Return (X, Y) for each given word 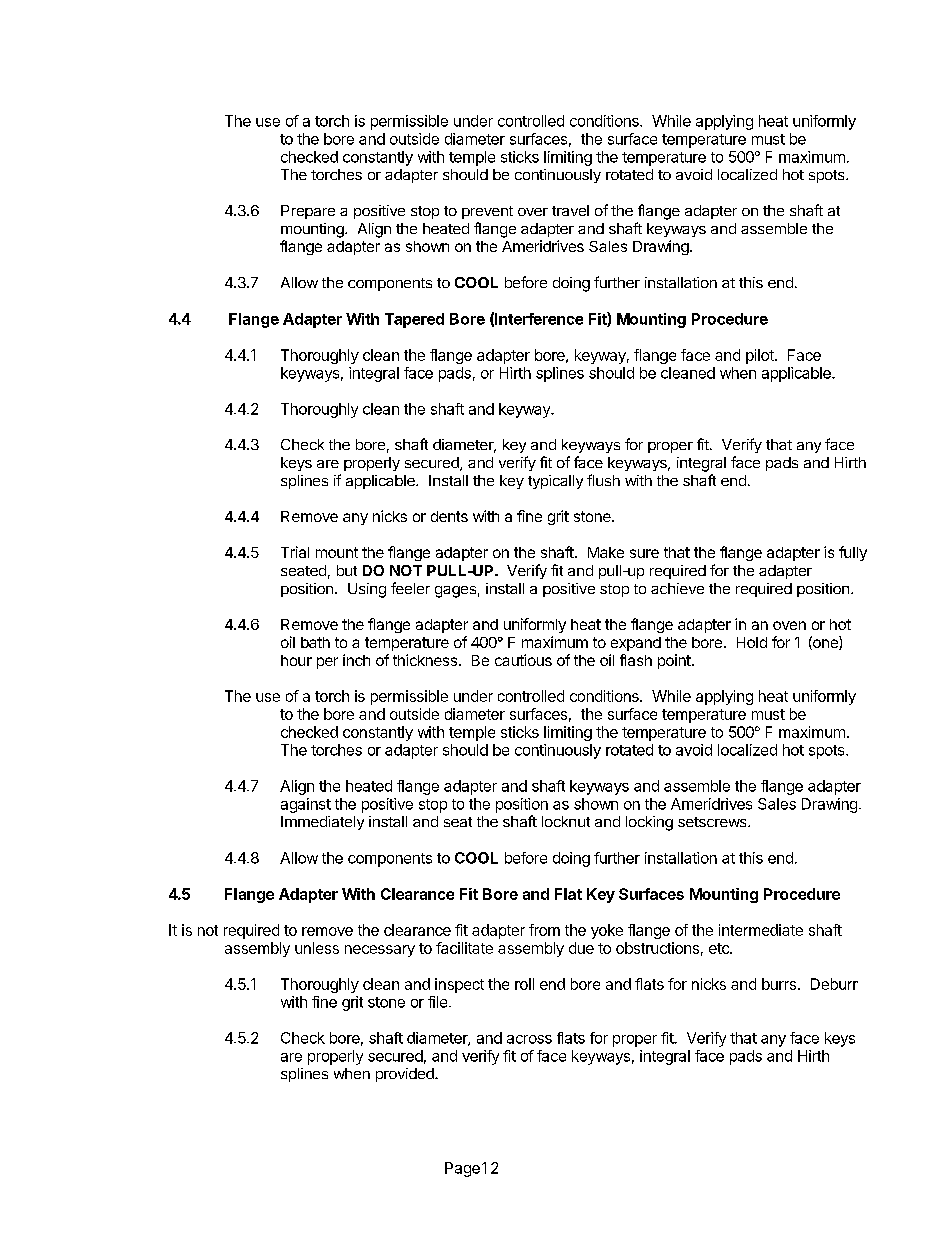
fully (853, 553)
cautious (523, 660)
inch (356, 660)
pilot (761, 356)
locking (649, 823)
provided (406, 1075)
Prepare (308, 212)
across (529, 1039)
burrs (779, 984)
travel (570, 210)
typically (555, 482)
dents (449, 516)
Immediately (322, 823)
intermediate (761, 930)
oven (789, 625)
